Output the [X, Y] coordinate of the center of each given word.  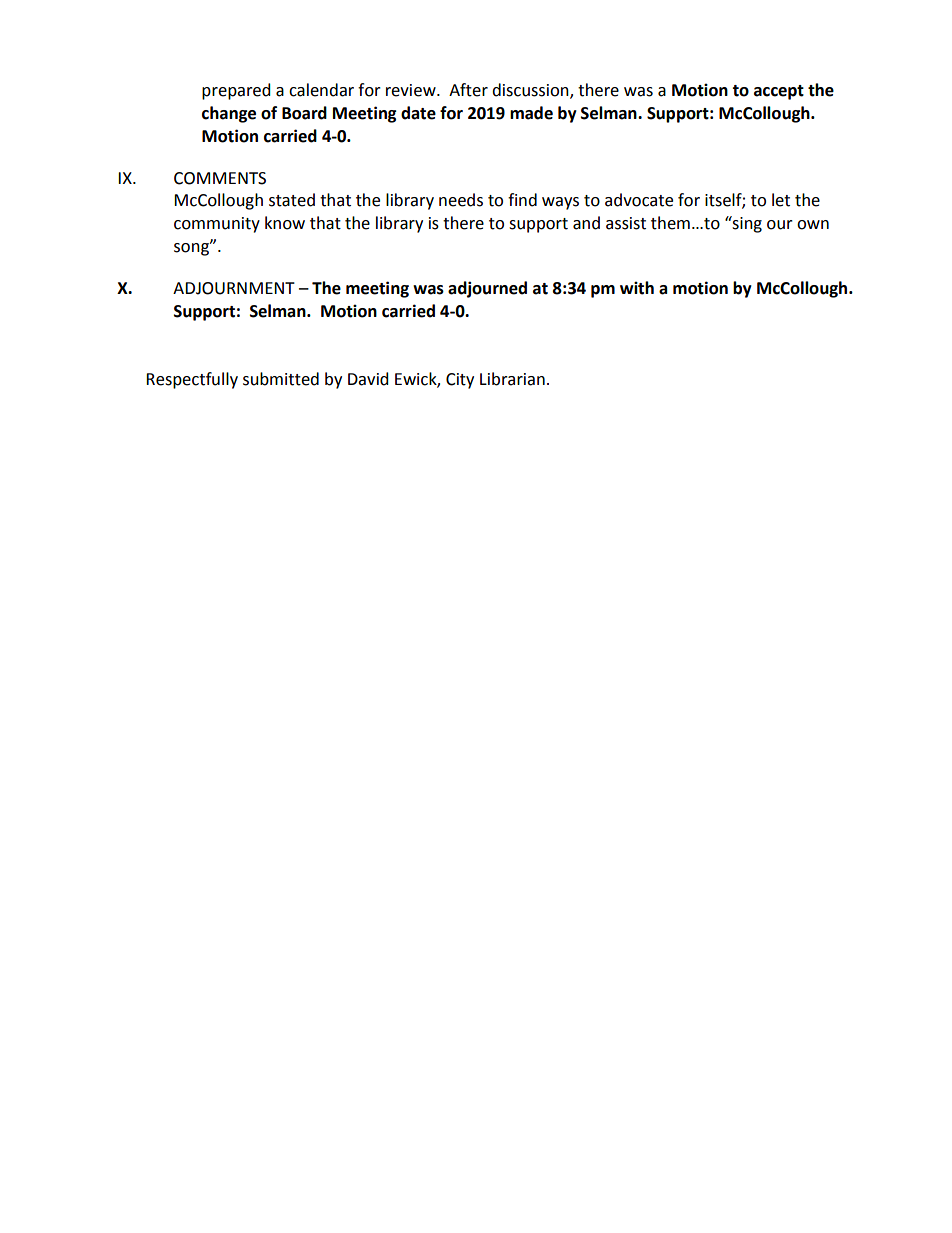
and [586, 223]
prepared [236, 91]
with [637, 288]
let [781, 200]
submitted [281, 379]
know [285, 223]
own [813, 225]
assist [626, 223]
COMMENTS [220, 178]
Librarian [512, 379]
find [522, 200]
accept [779, 92]
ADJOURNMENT [234, 288]
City [460, 381]
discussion [531, 91]
